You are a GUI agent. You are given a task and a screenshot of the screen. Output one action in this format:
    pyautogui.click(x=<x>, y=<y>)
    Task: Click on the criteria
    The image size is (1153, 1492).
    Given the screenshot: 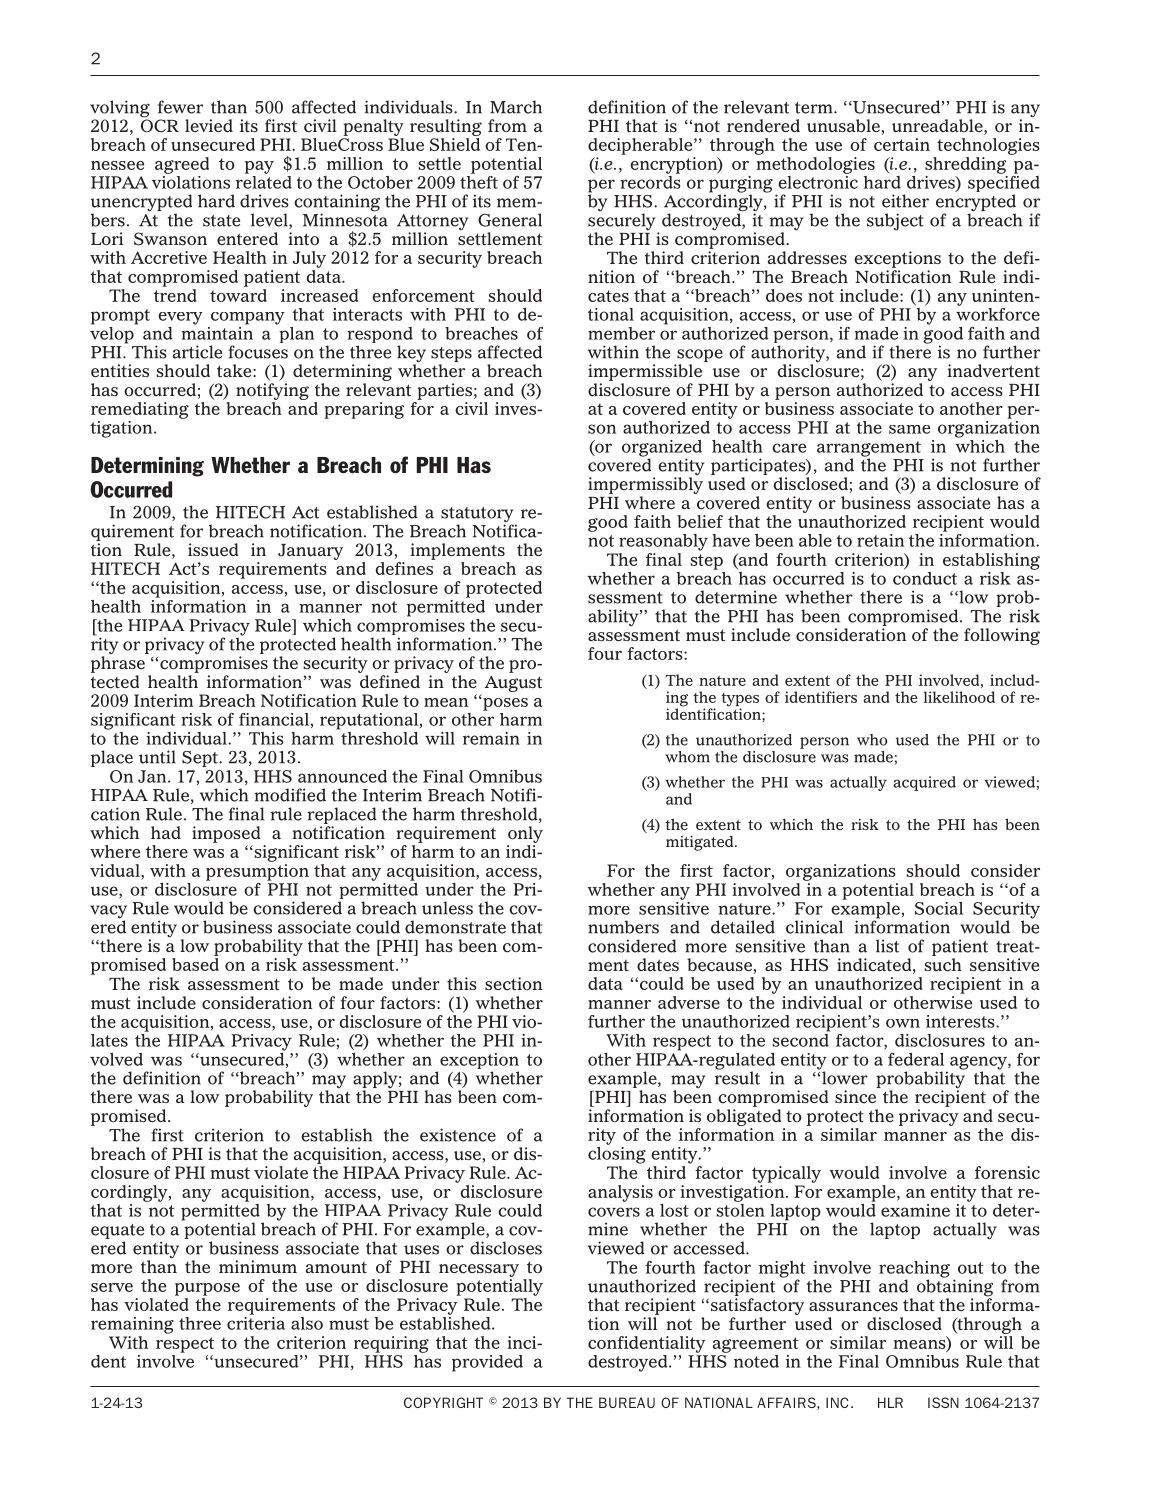 What is the action you would take?
    pyautogui.click(x=256, y=1322)
